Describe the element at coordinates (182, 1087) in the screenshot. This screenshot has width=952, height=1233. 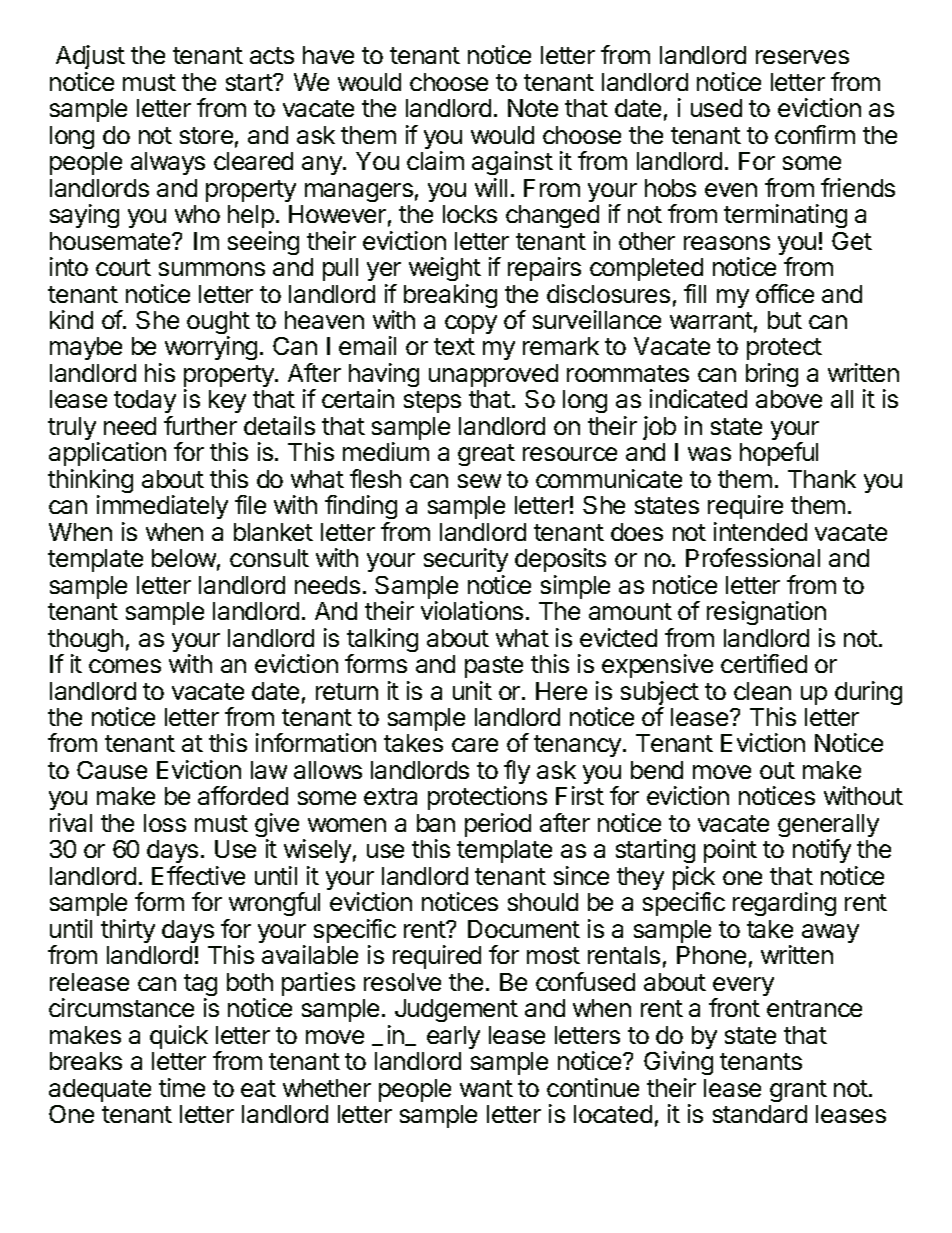
I see `time` at that location.
